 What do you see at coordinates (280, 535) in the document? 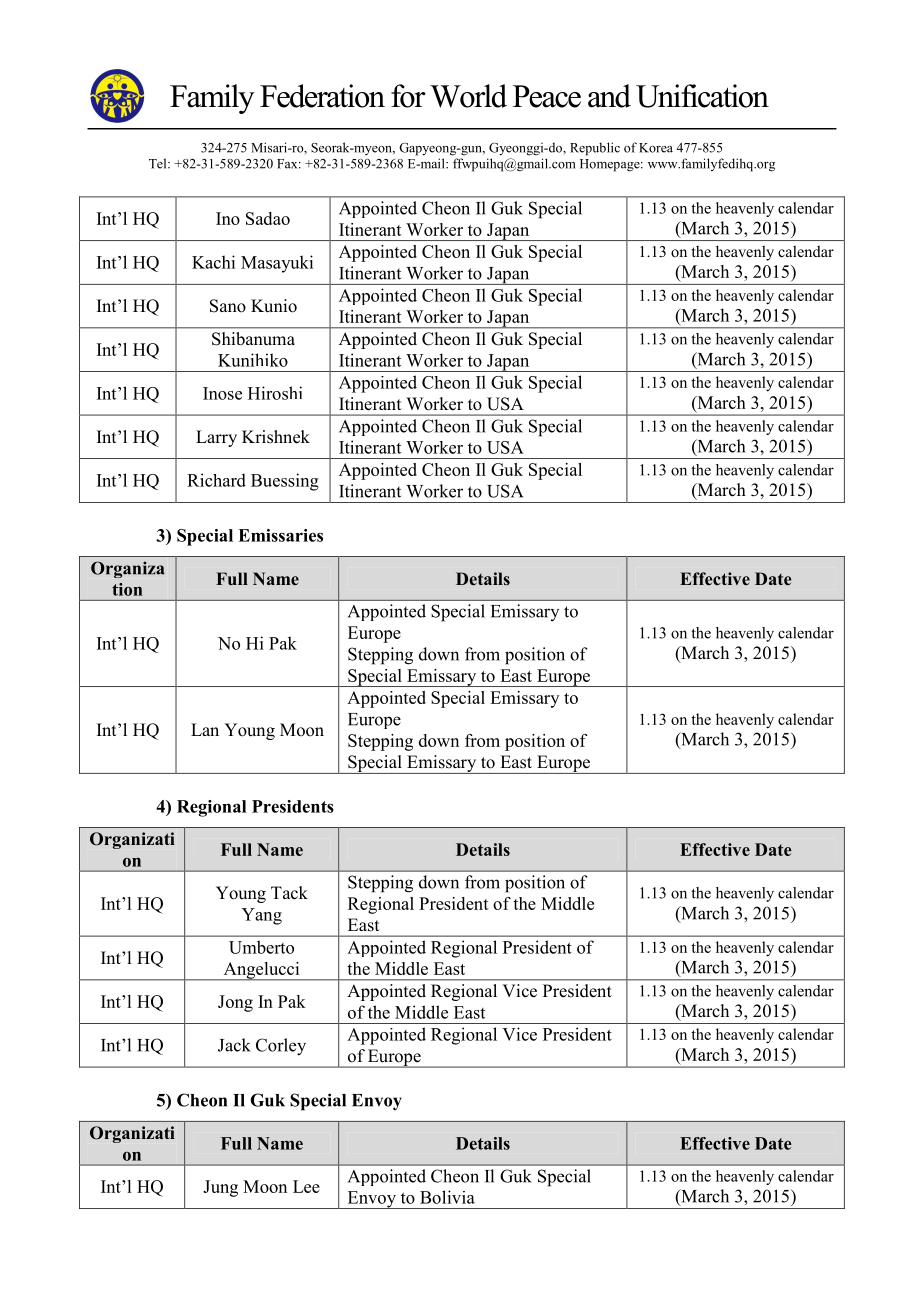
I see `Emissaries` at bounding box center [280, 535].
